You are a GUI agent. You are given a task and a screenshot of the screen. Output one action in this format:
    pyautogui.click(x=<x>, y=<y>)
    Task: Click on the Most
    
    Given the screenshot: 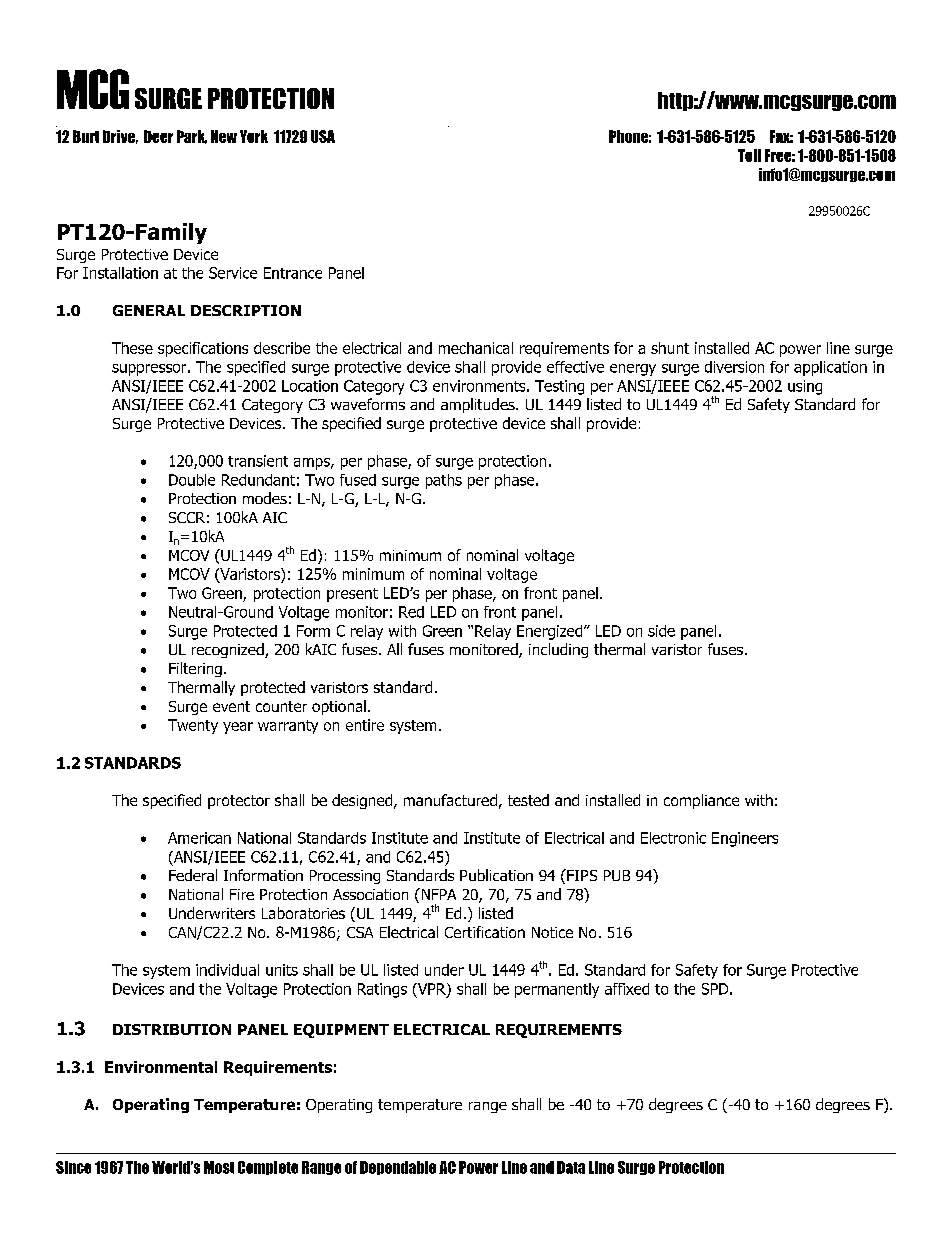 What is the action you would take?
    pyautogui.click(x=219, y=1167)
